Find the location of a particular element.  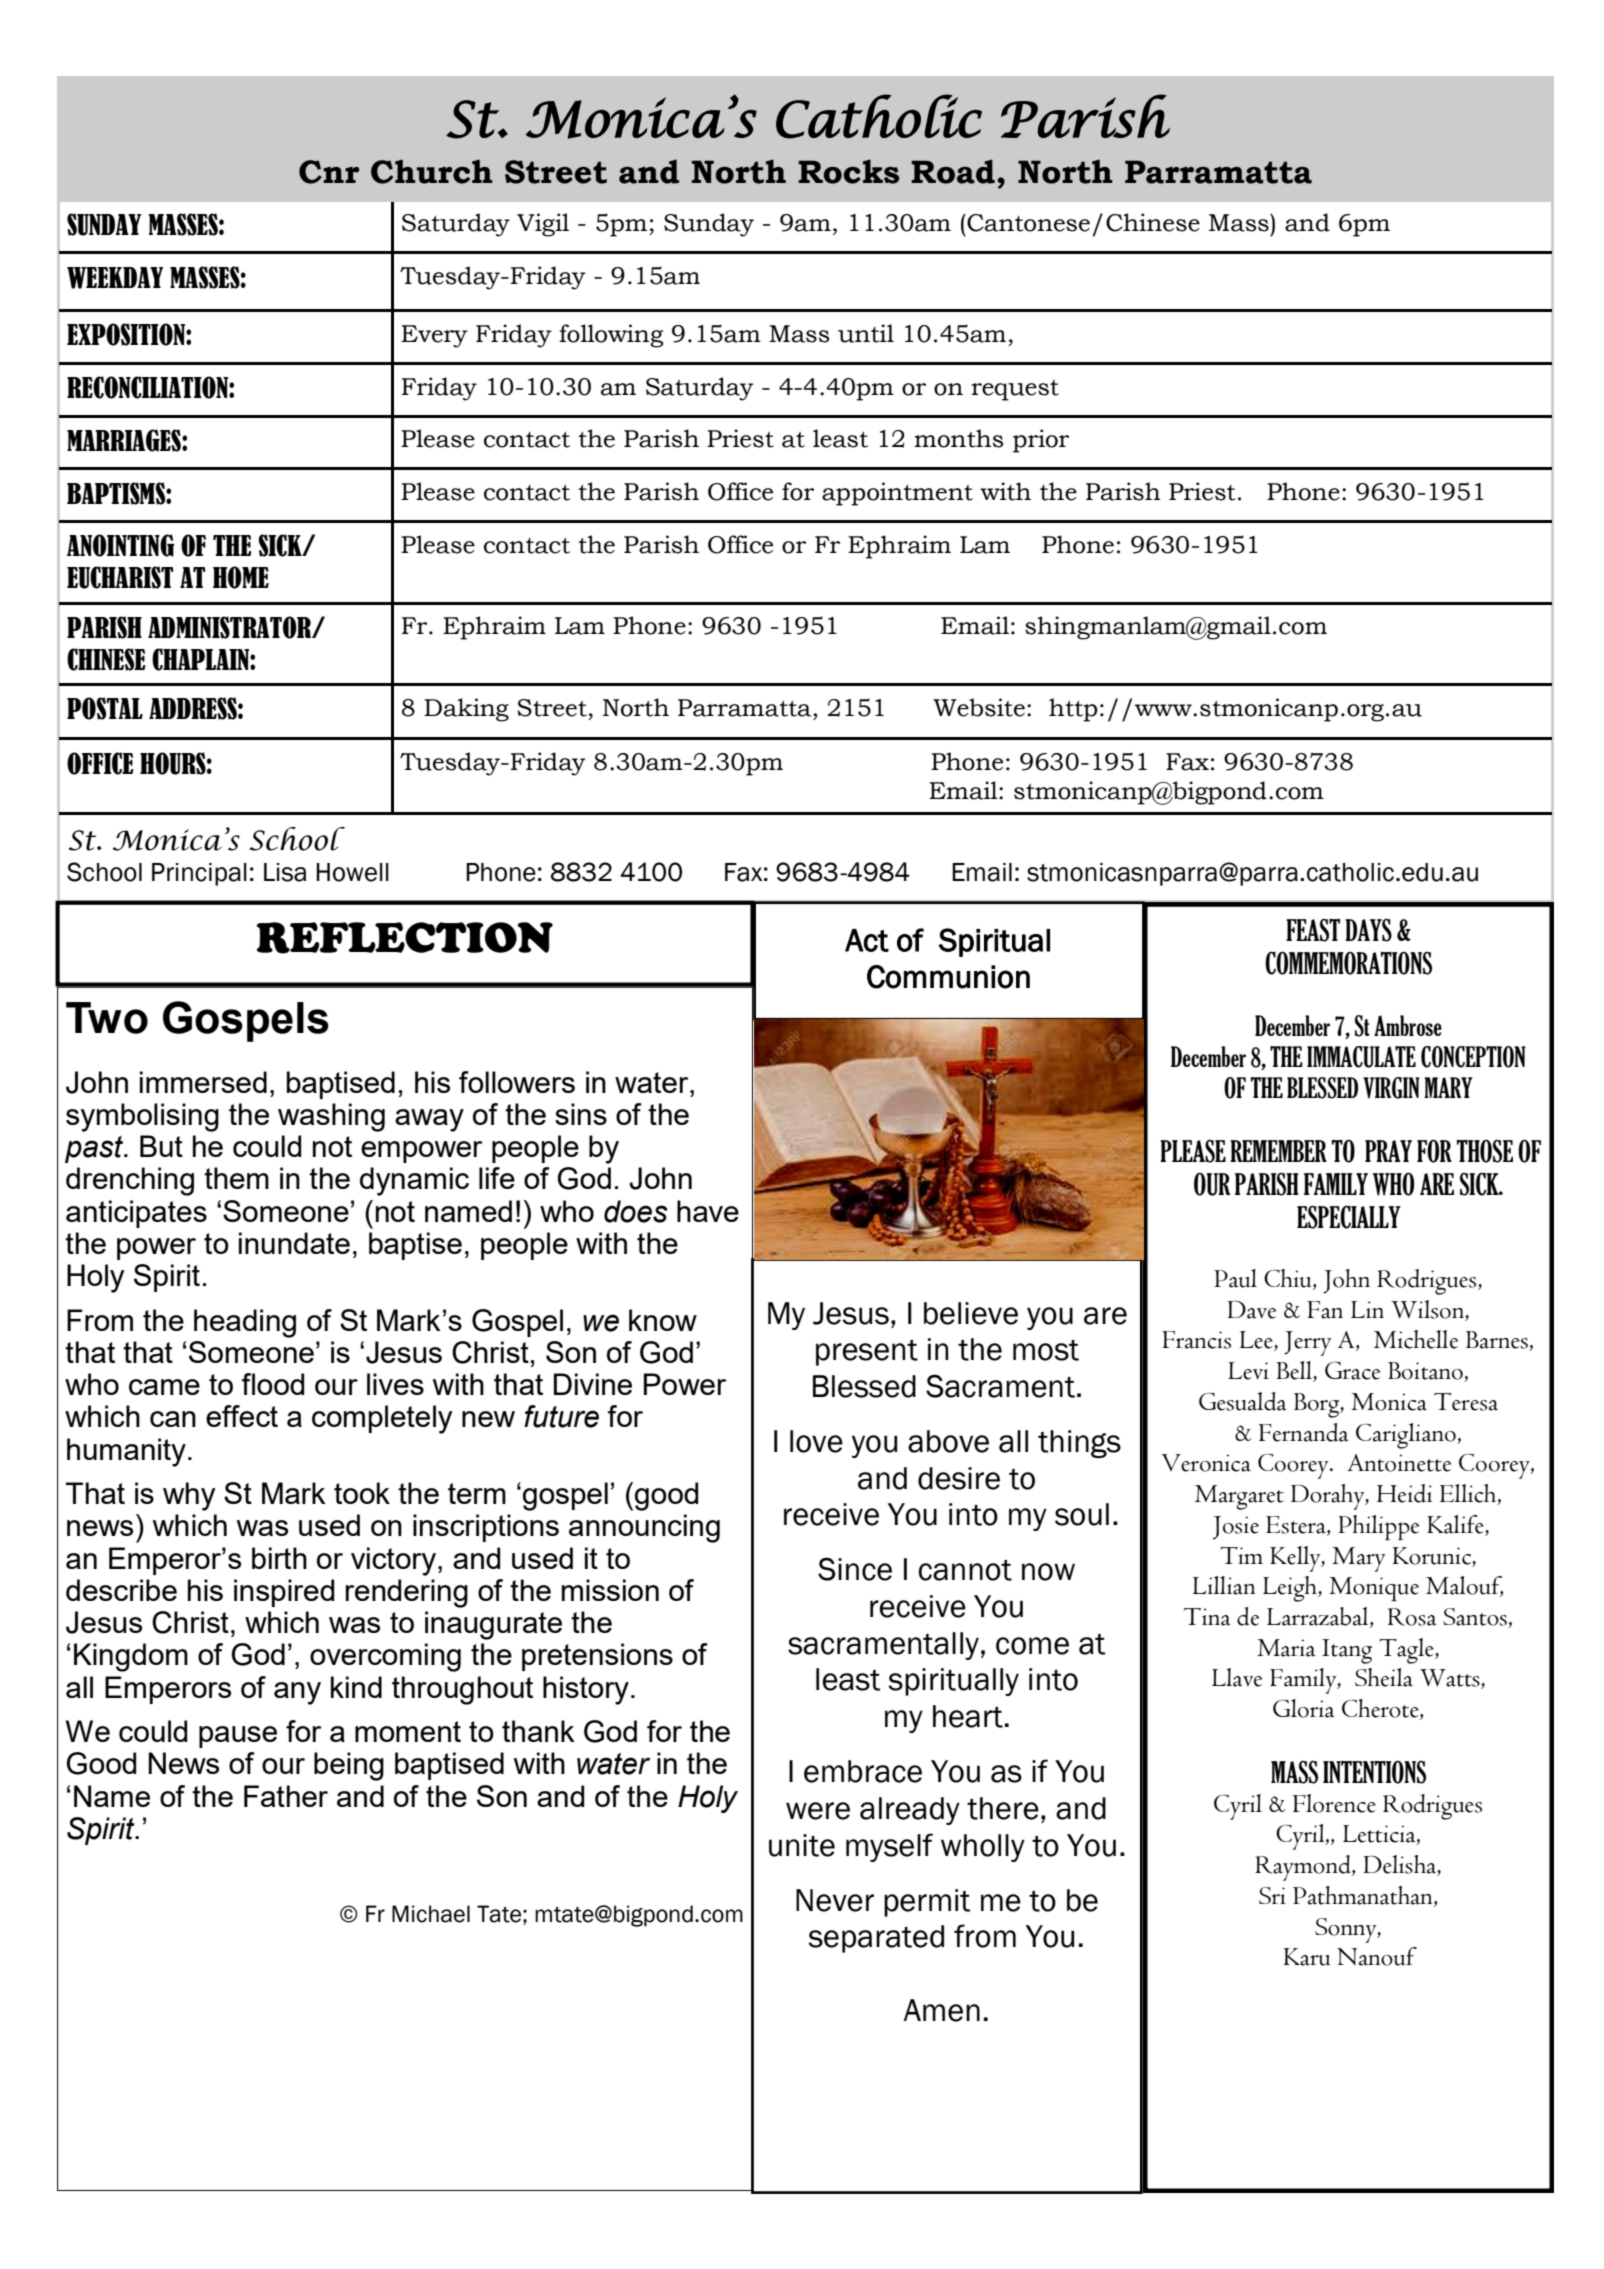

why is located at coordinates (189, 1496).
